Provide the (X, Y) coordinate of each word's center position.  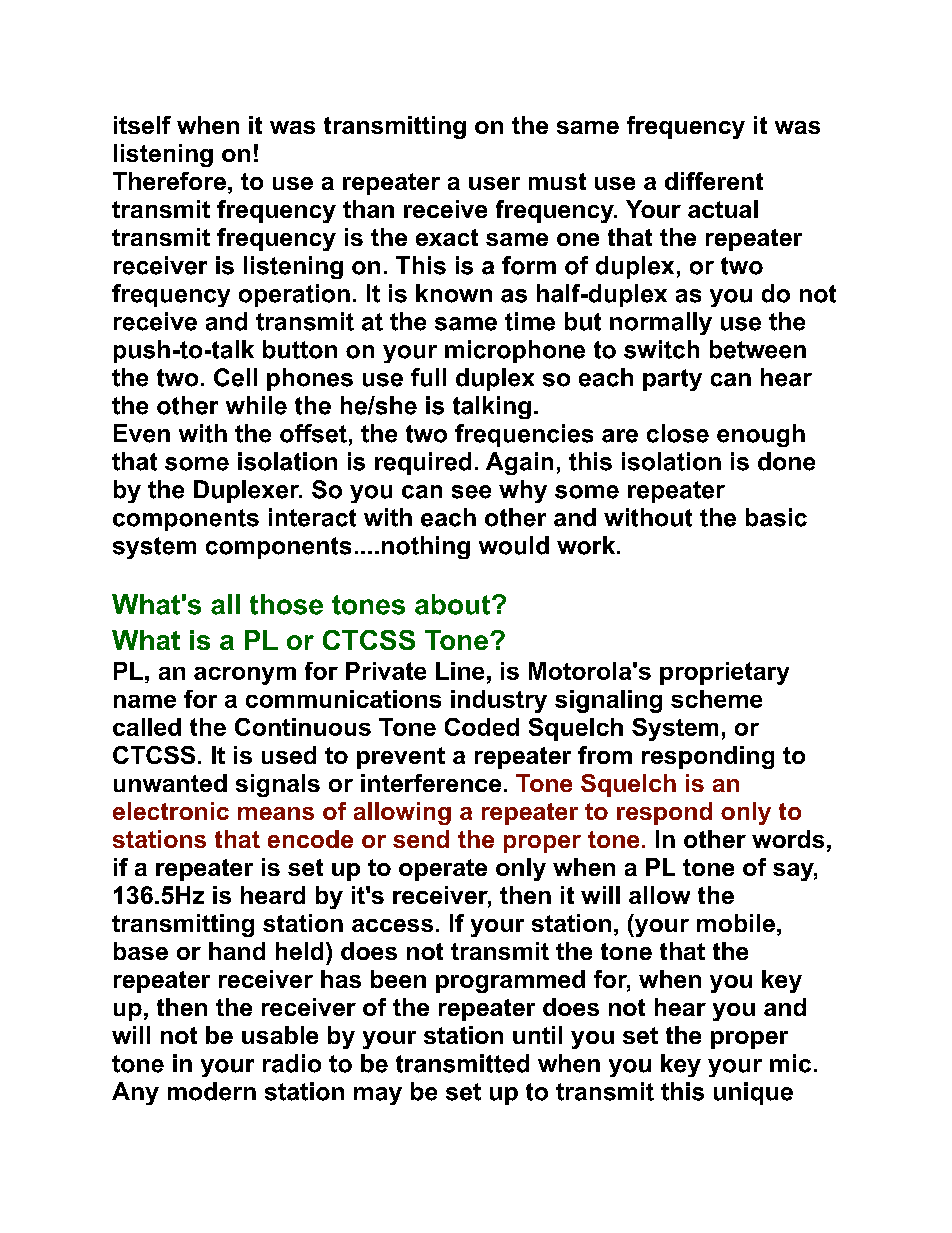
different (714, 181)
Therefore (169, 181)
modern (212, 1091)
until (537, 1035)
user (494, 183)
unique (753, 1093)
